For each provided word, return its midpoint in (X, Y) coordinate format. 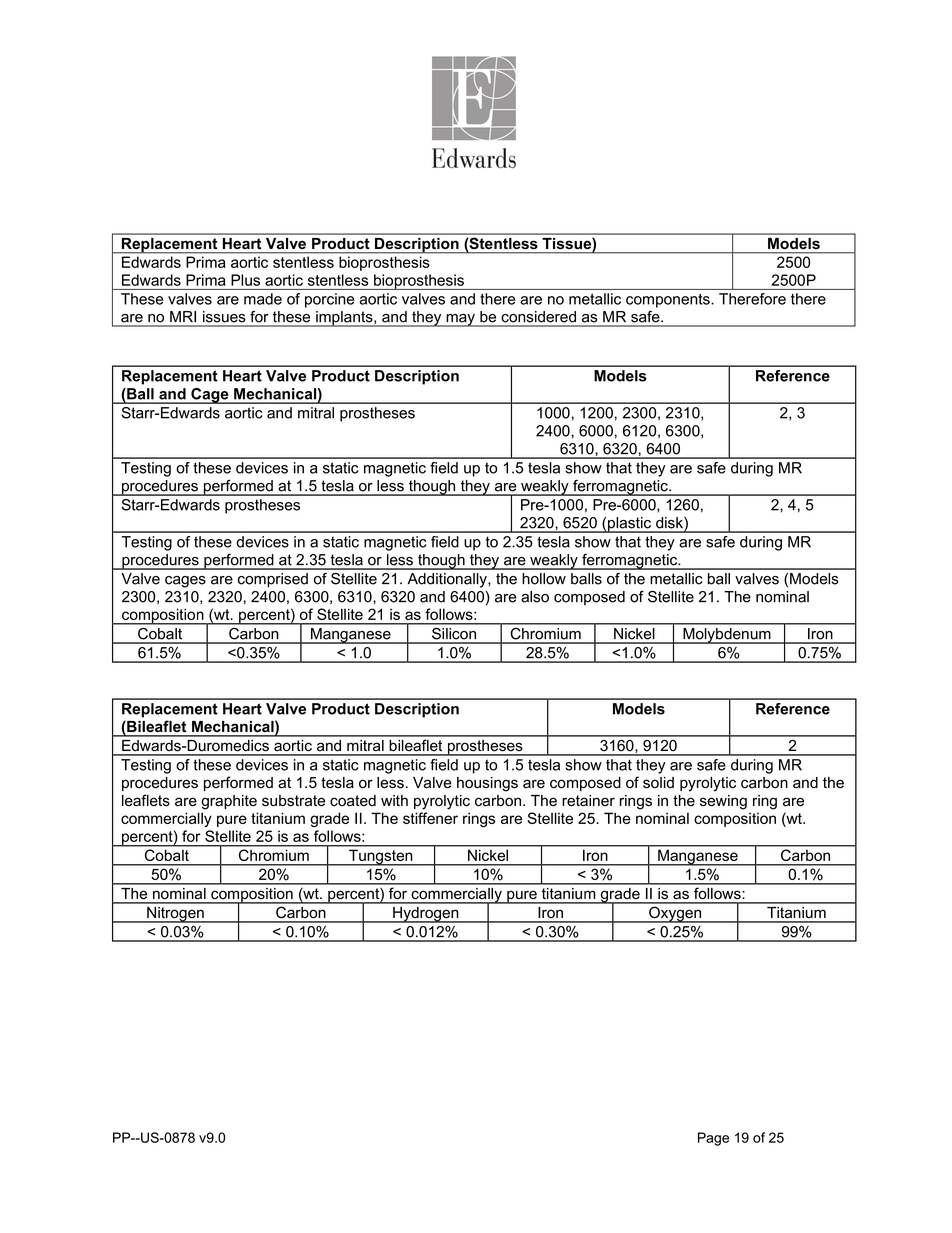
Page (713, 1139)
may (460, 320)
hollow (544, 579)
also (535, 597)
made (263, 299)
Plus (245, 280)
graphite (229, 802)
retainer (588, 801)
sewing (723, 802)
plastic (629, 525)
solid (658, 783)
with (394, 800)
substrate (293, 801)
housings (487, 784)
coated (353, 801)
